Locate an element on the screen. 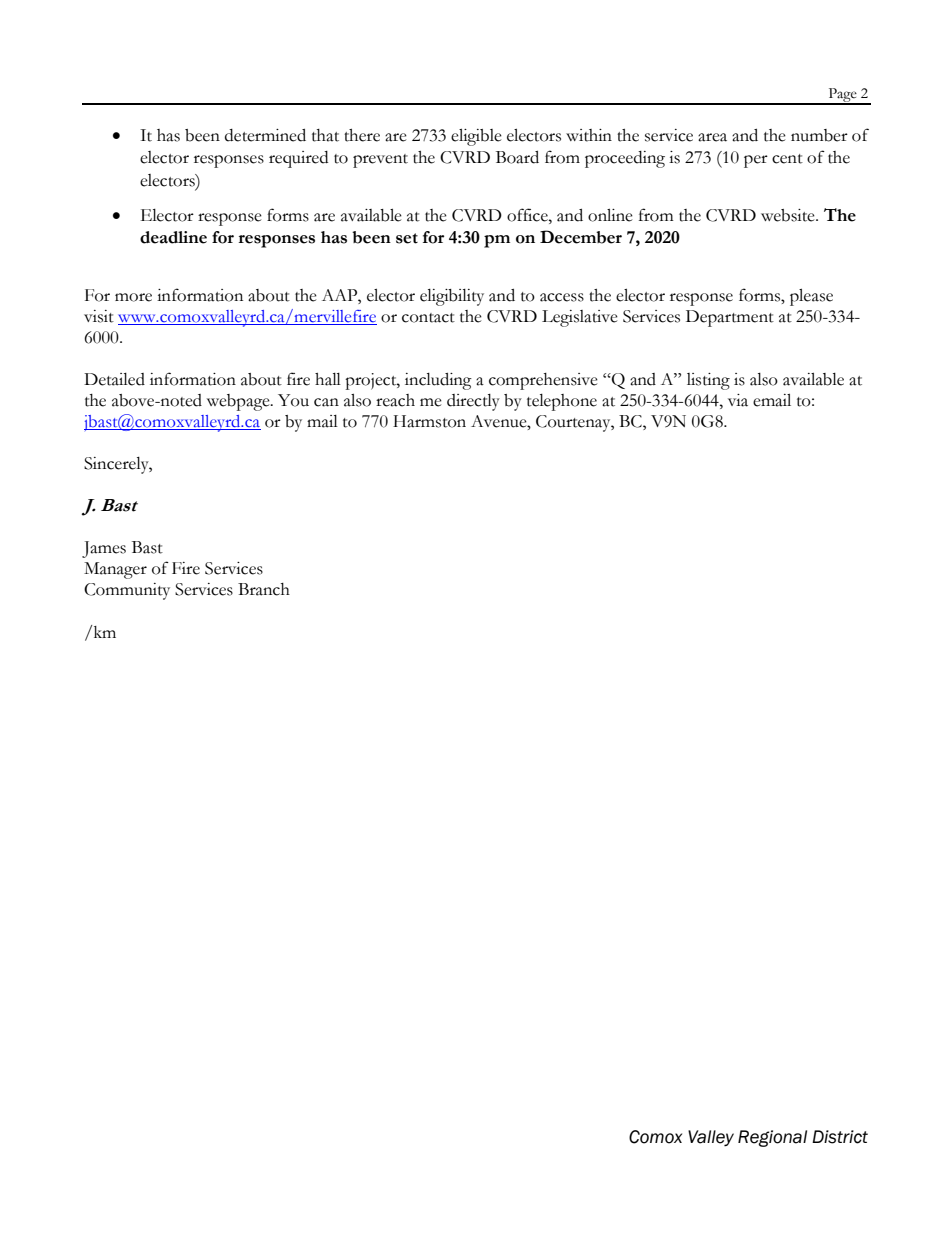 The width and height of the screenshot is (952, 1233). Branch is located at coordinates (264, 589).
